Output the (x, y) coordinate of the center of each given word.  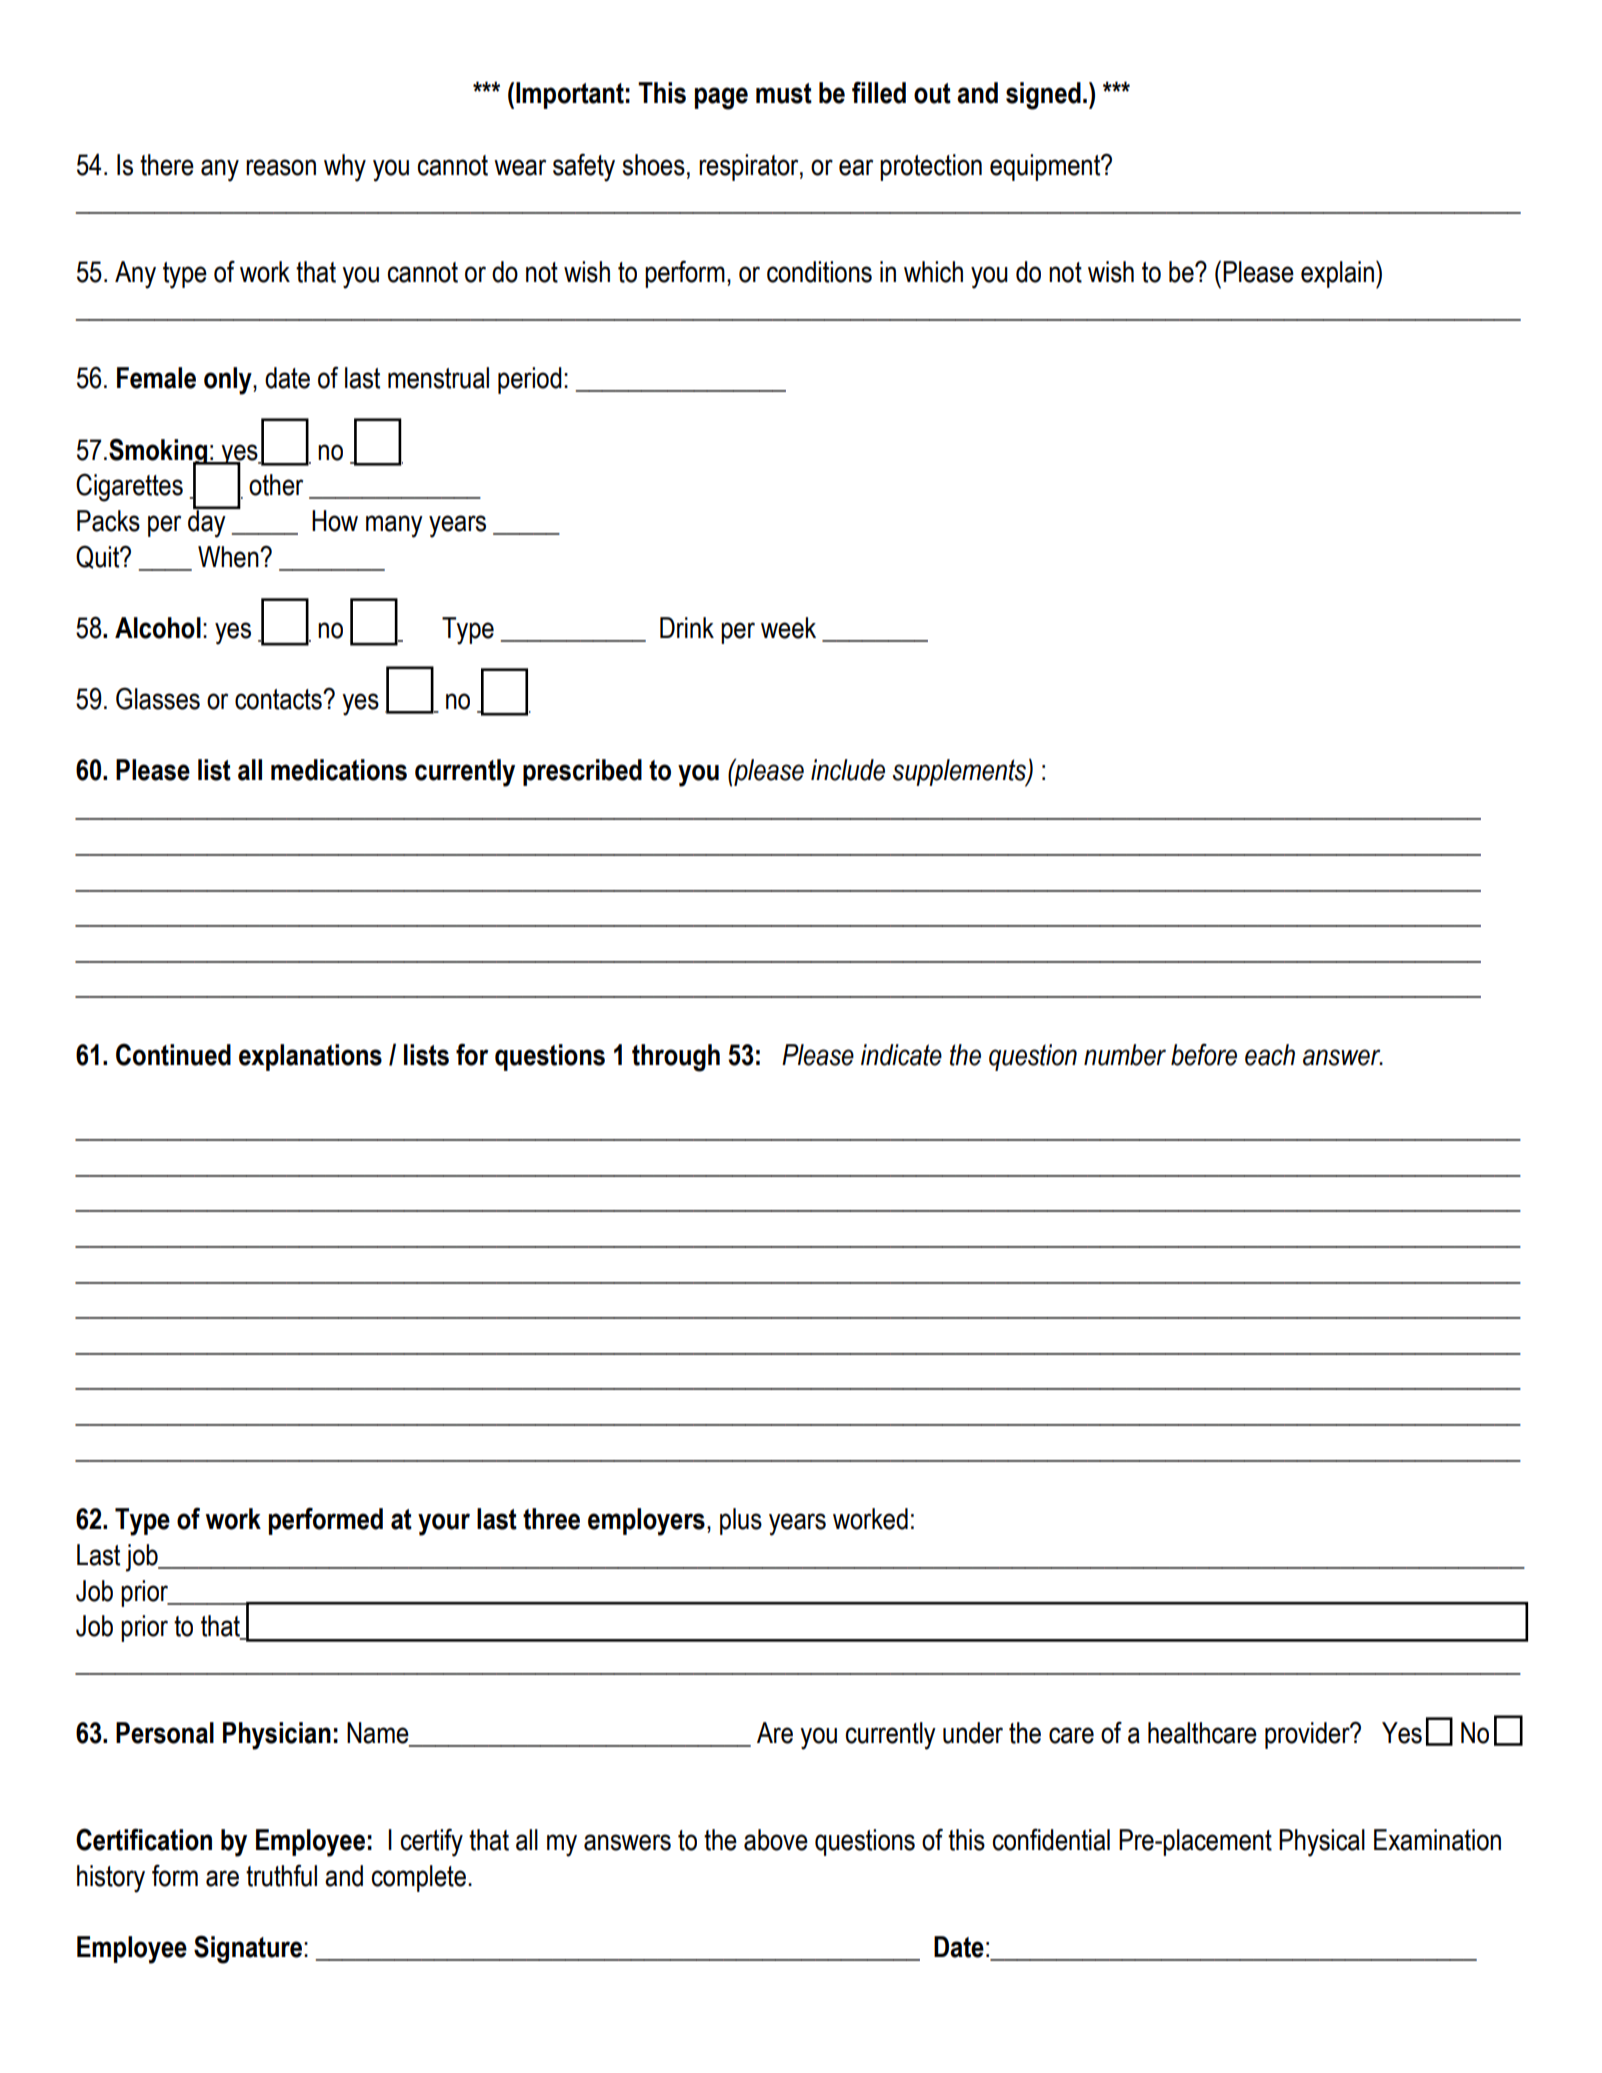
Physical (1322, 1843)
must (784, 93)
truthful (281, 1875)
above (776, 1840)
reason (281, 167)
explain (1337, 274)
